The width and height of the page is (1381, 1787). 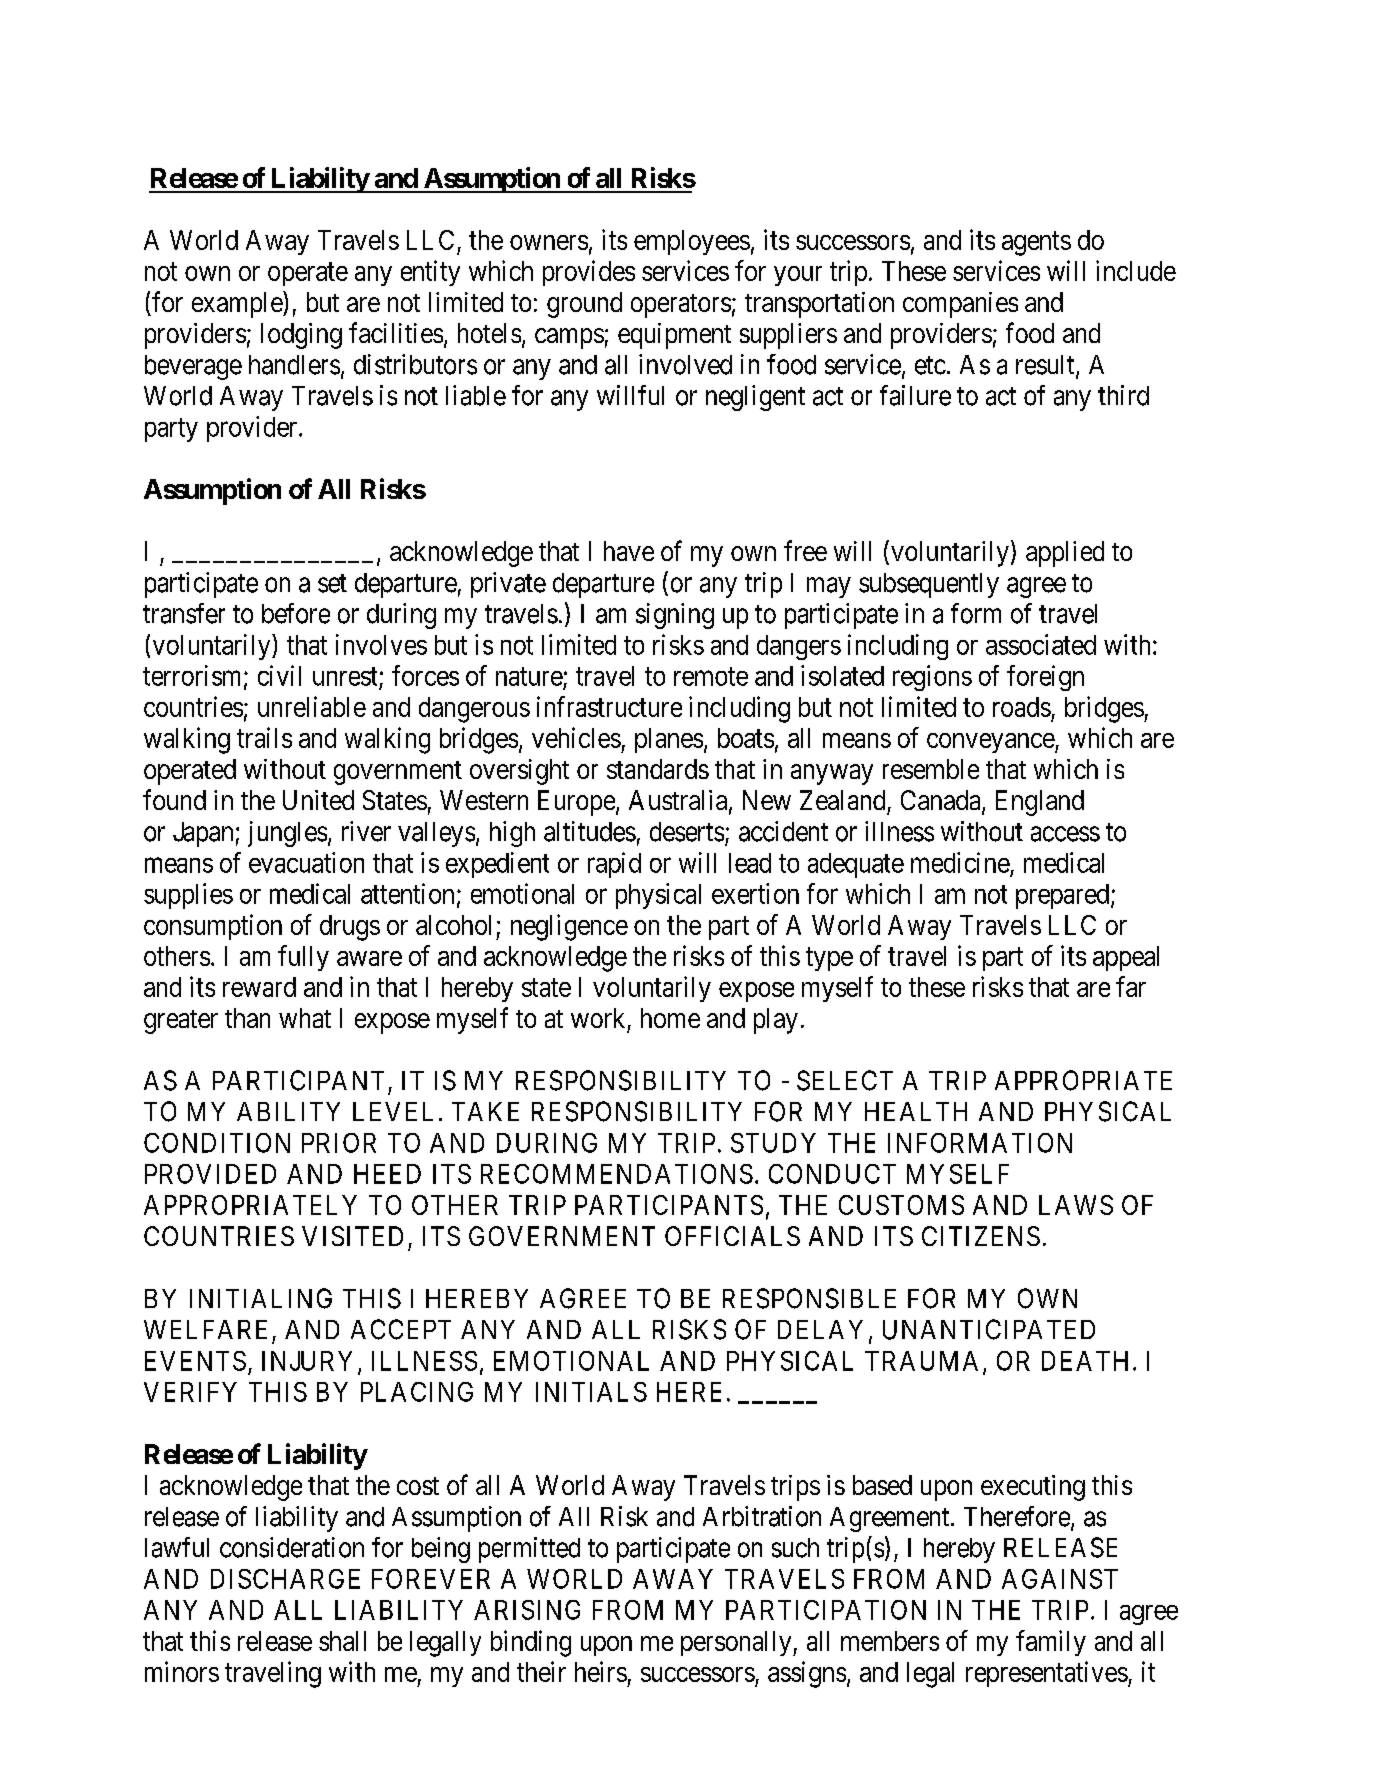 I want to click on LAWS, so click(x=1076, y=1205).
